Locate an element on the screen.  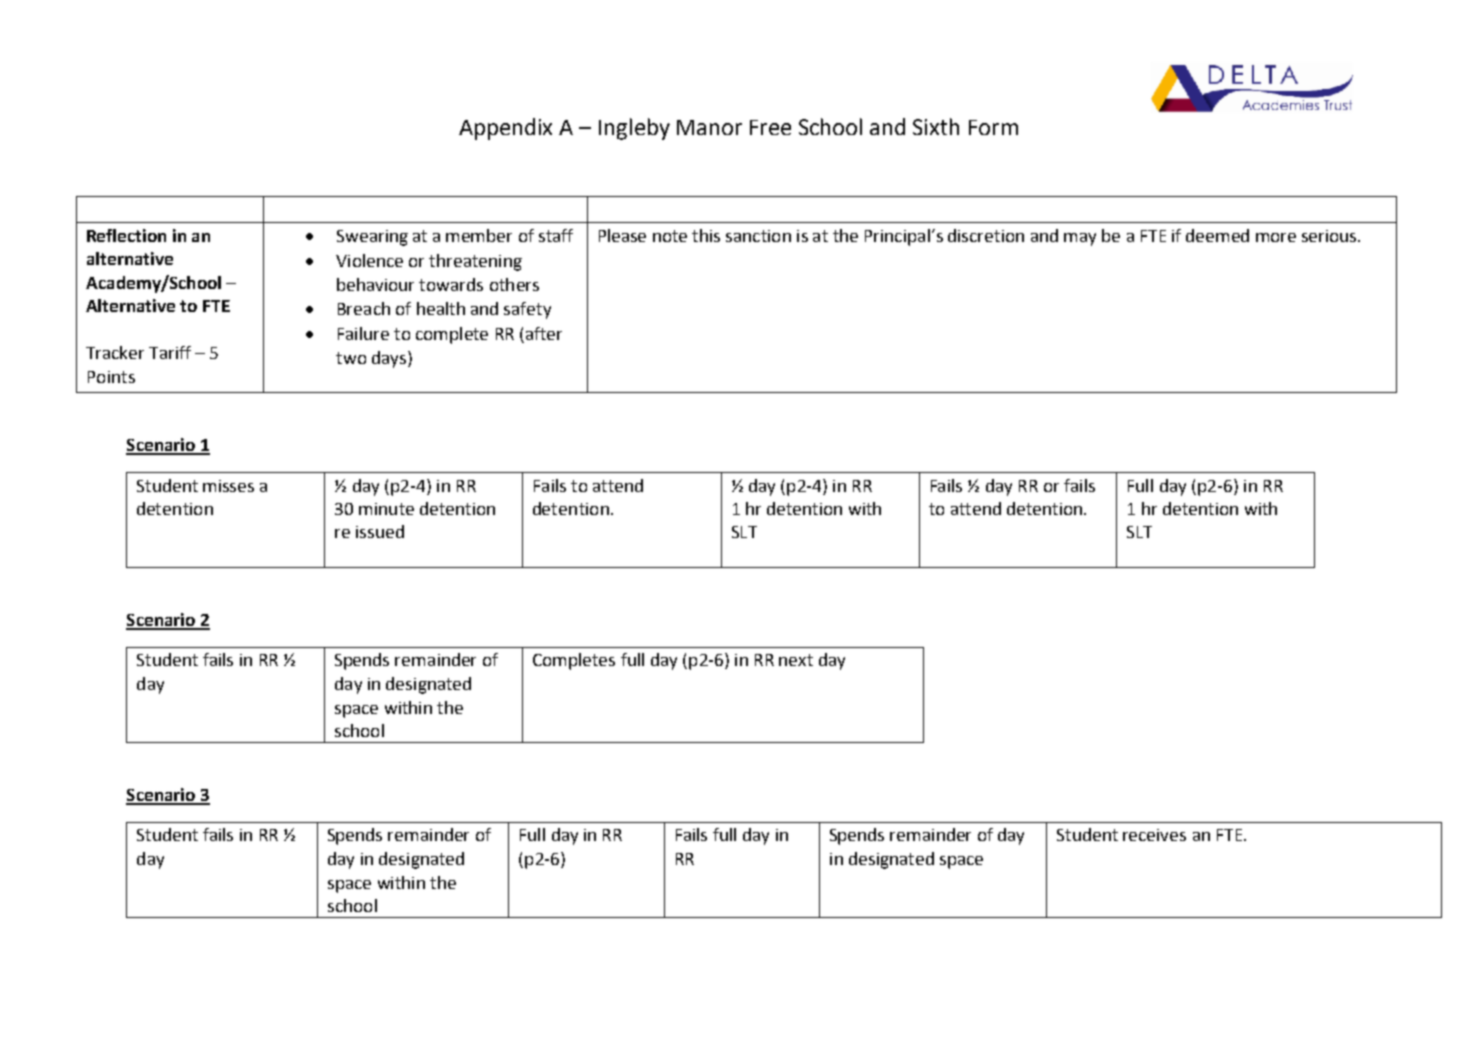
next is located at coordinates (796, 660).
